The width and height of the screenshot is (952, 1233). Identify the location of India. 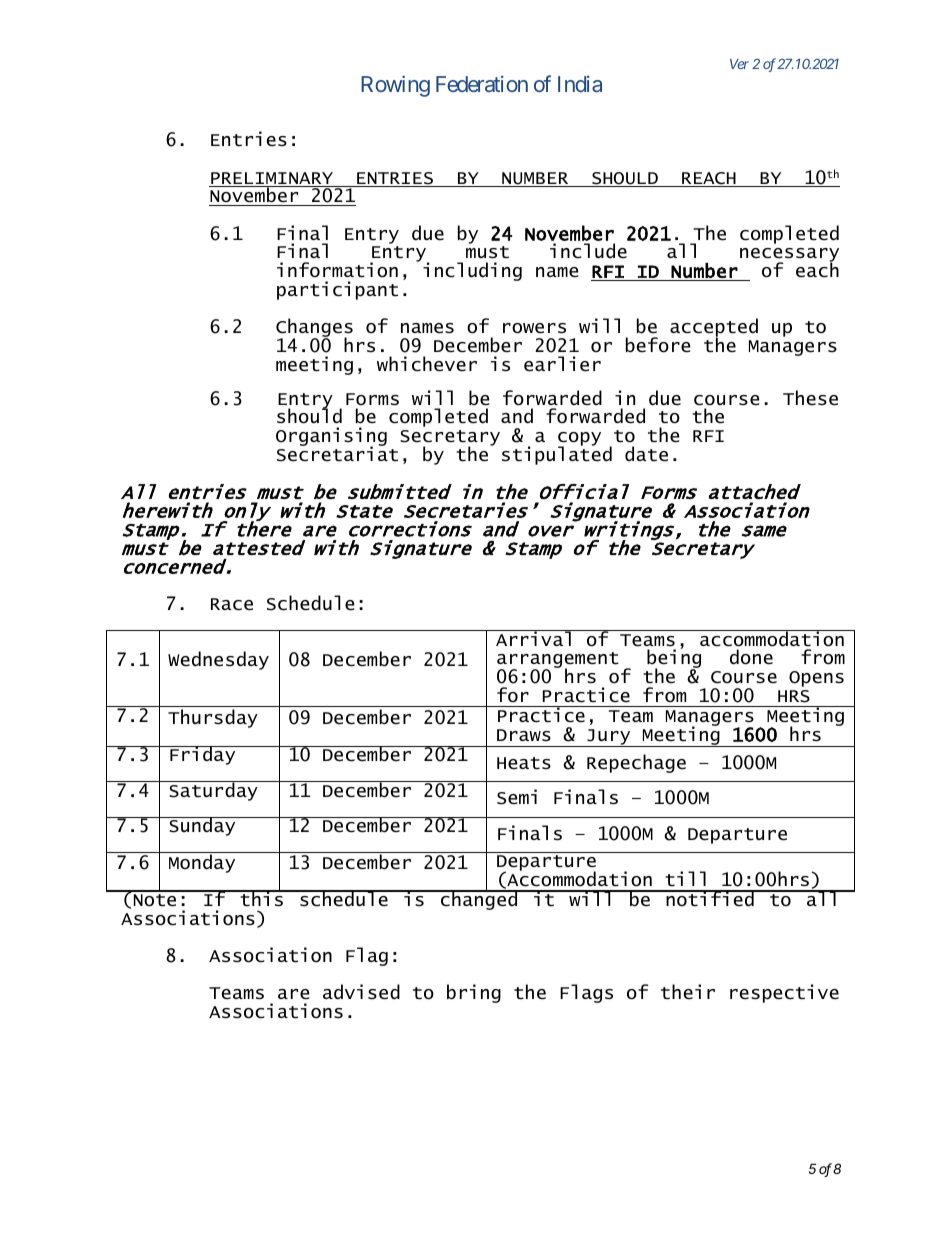
(580, 83).
